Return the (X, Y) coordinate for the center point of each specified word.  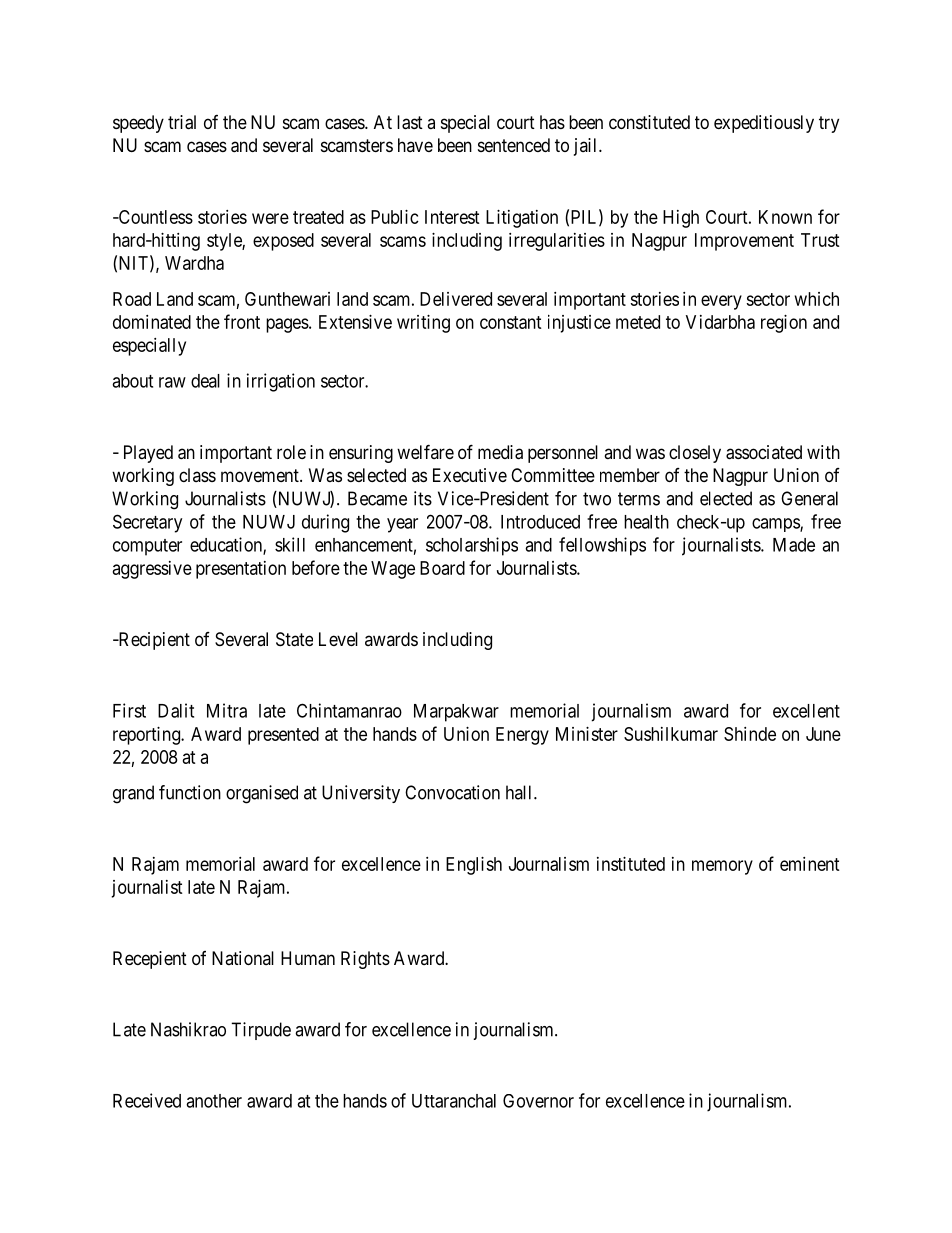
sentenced (514, 145)
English (474, 866)
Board (442, 568)
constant (511, 322)
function (190, 792)
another (214, 1101)
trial (182, 122)
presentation (241, 570)
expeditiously (764, 124)
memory (722, 867)
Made (794, 545)
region (784, 324)
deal (205, 381)
